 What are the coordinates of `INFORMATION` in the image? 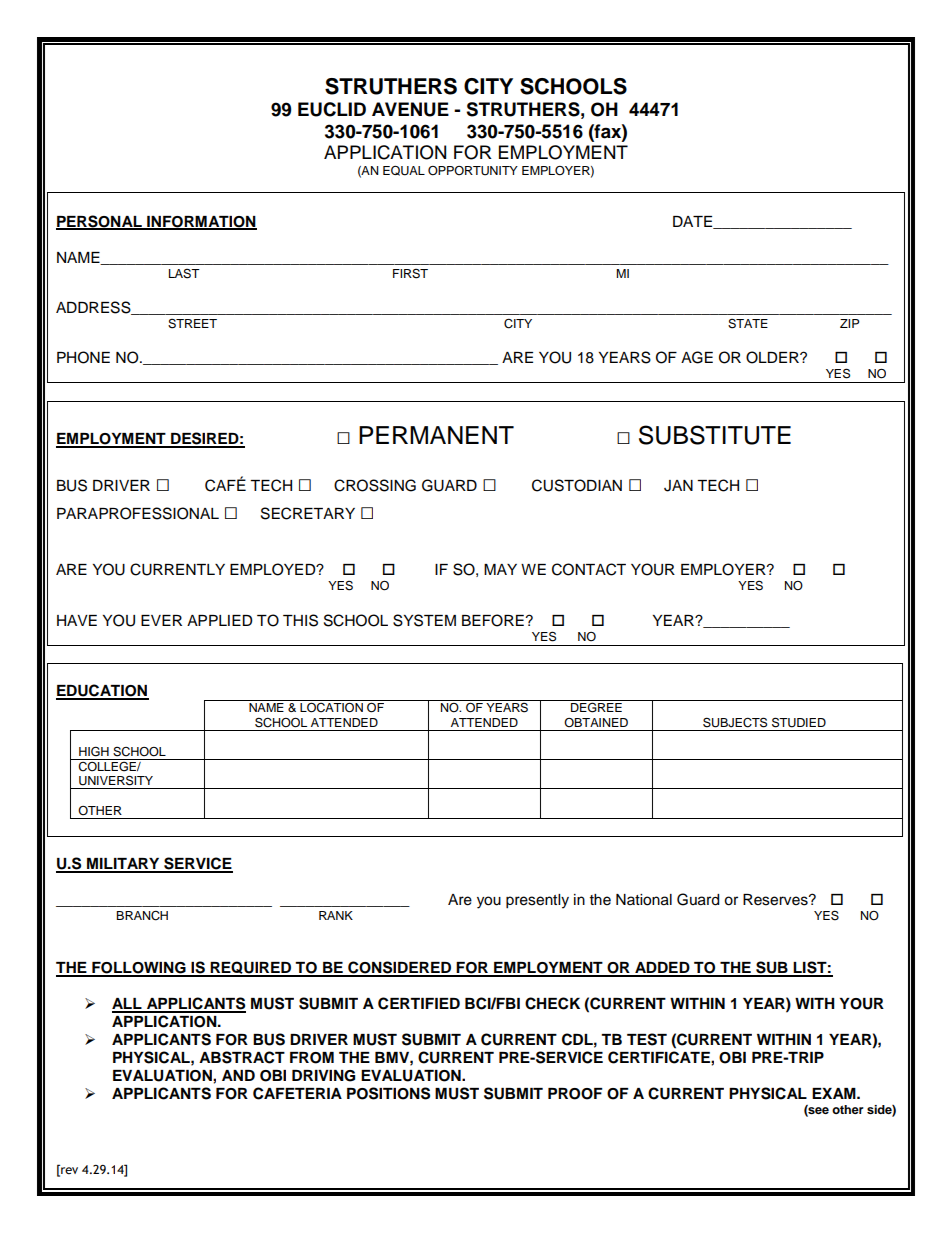 It's located at (201, 223).
